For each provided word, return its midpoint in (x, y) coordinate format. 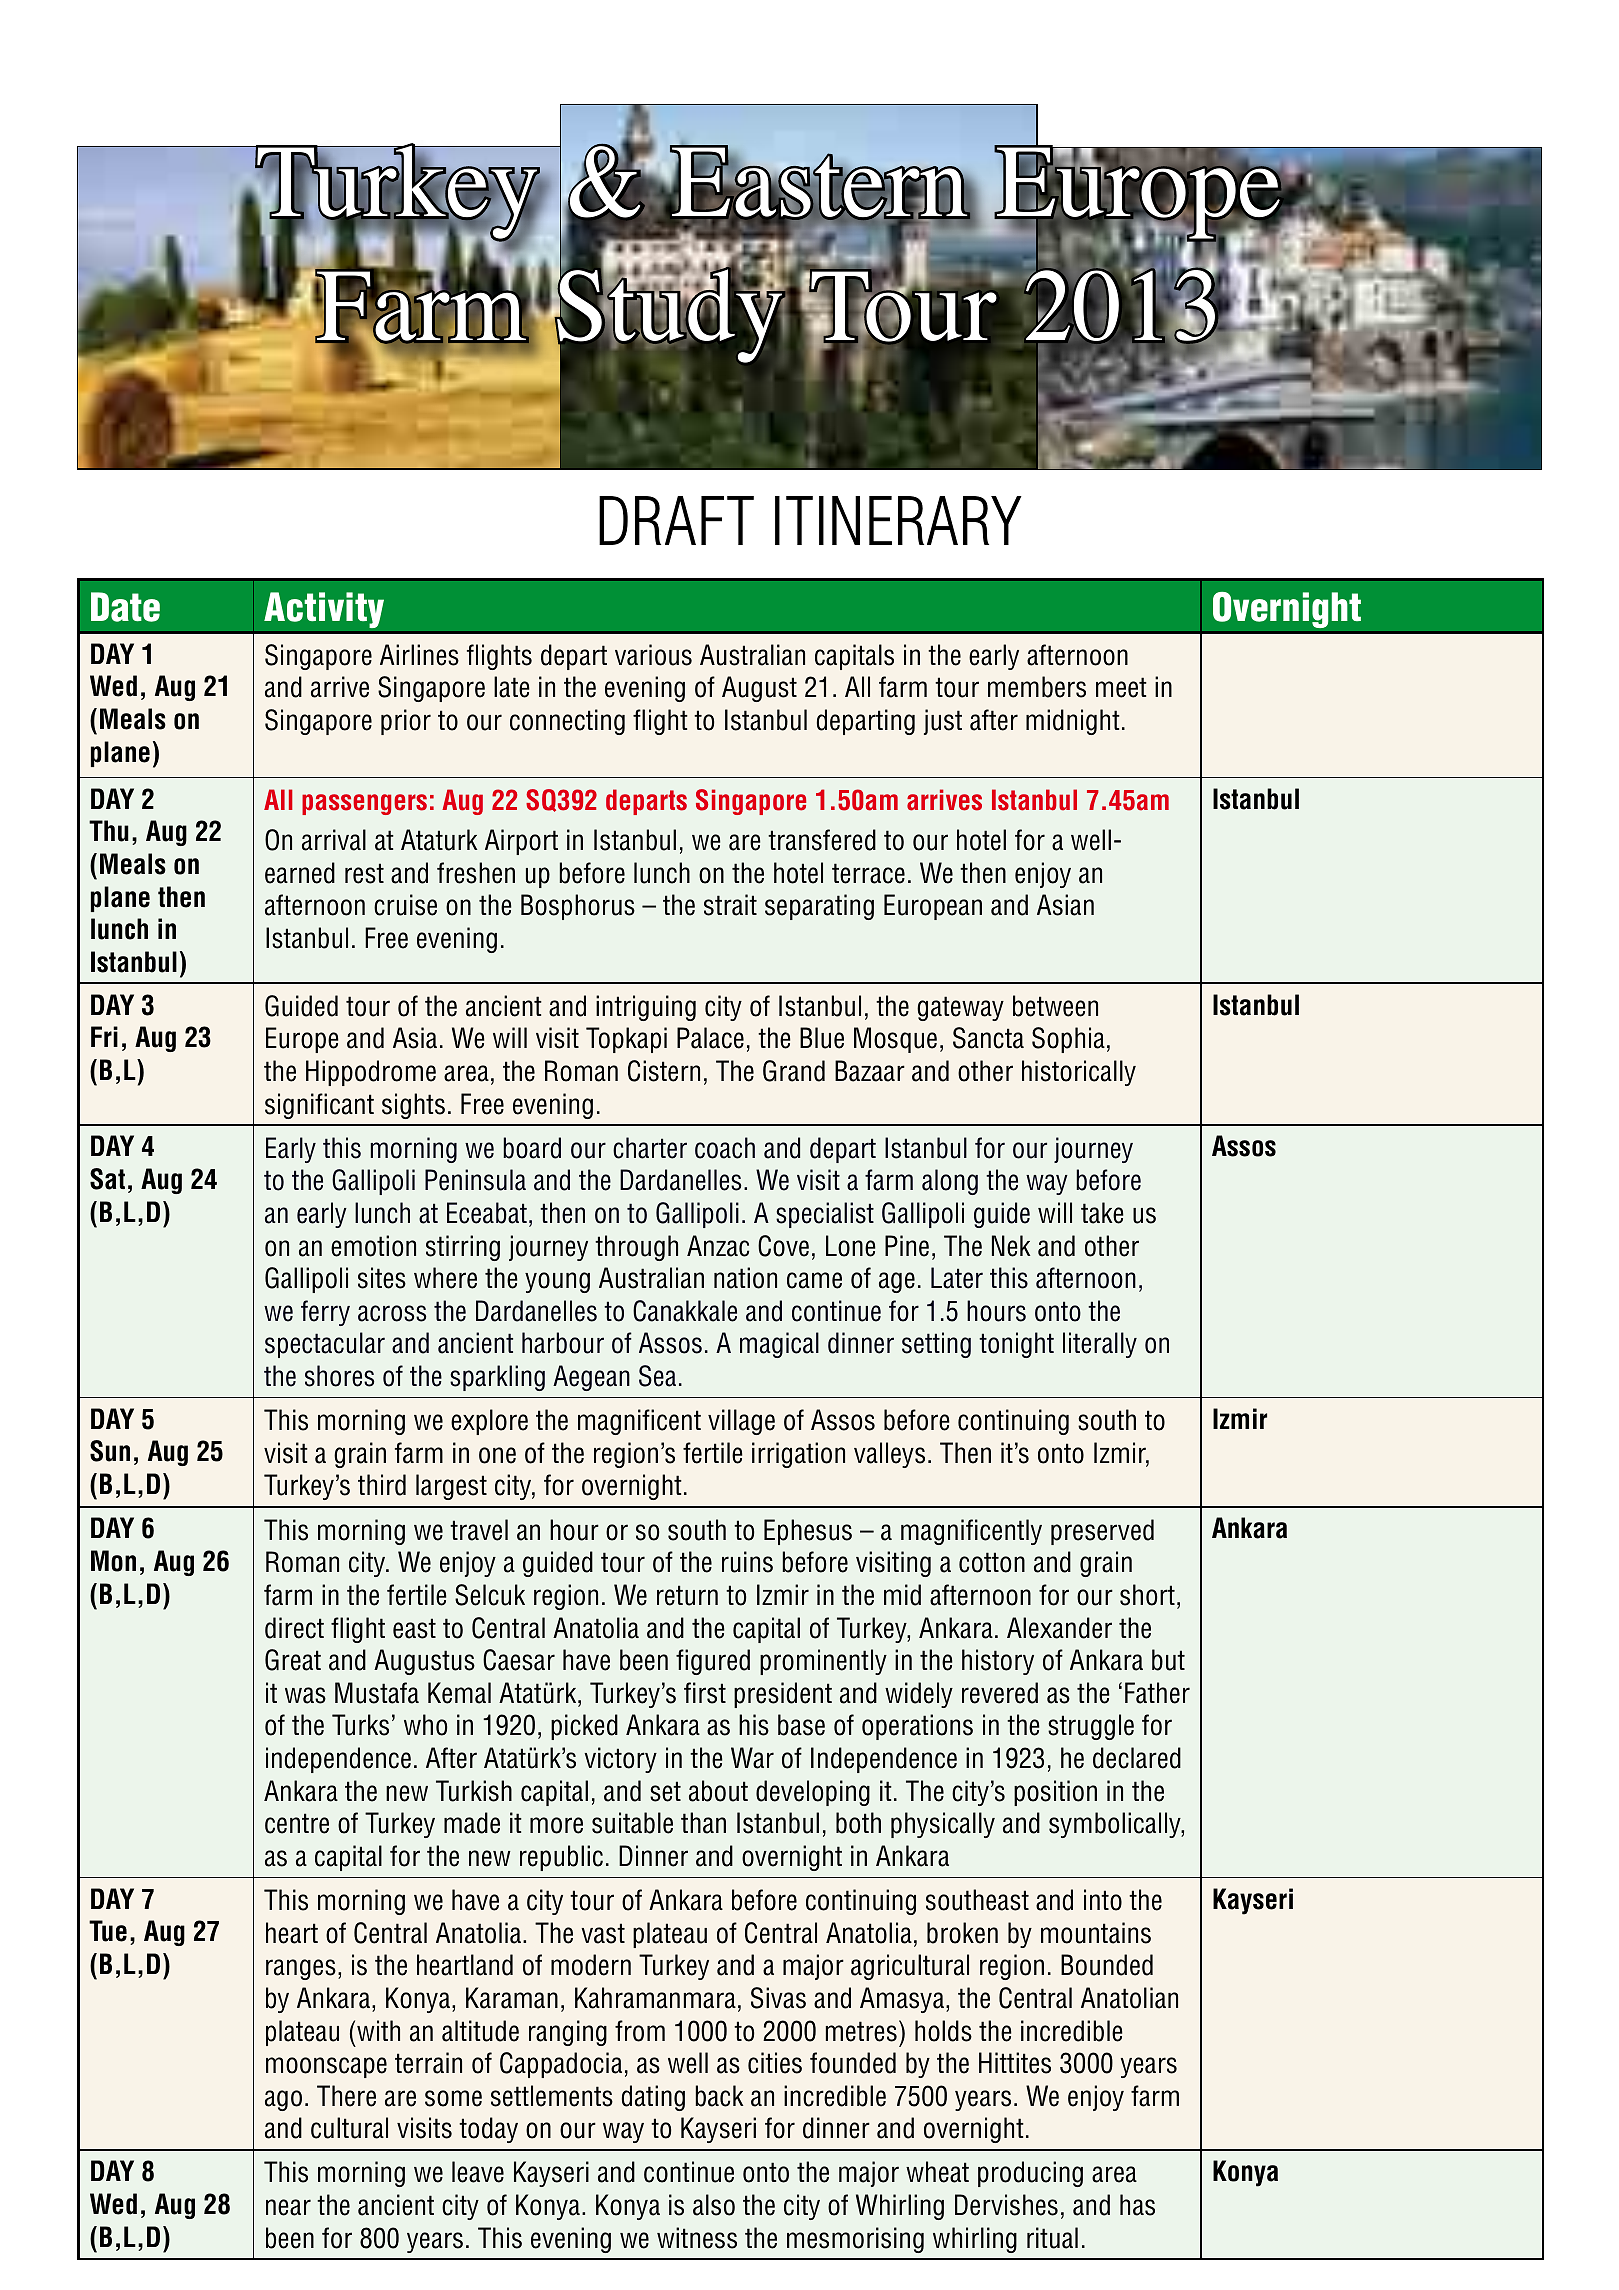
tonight (1016, 1345)
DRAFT (676, 520)
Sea (657, 1376)
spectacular (325, 1345)
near (288, 2207)
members (1037, 687)
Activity (324, 610)
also (714, 2205)
